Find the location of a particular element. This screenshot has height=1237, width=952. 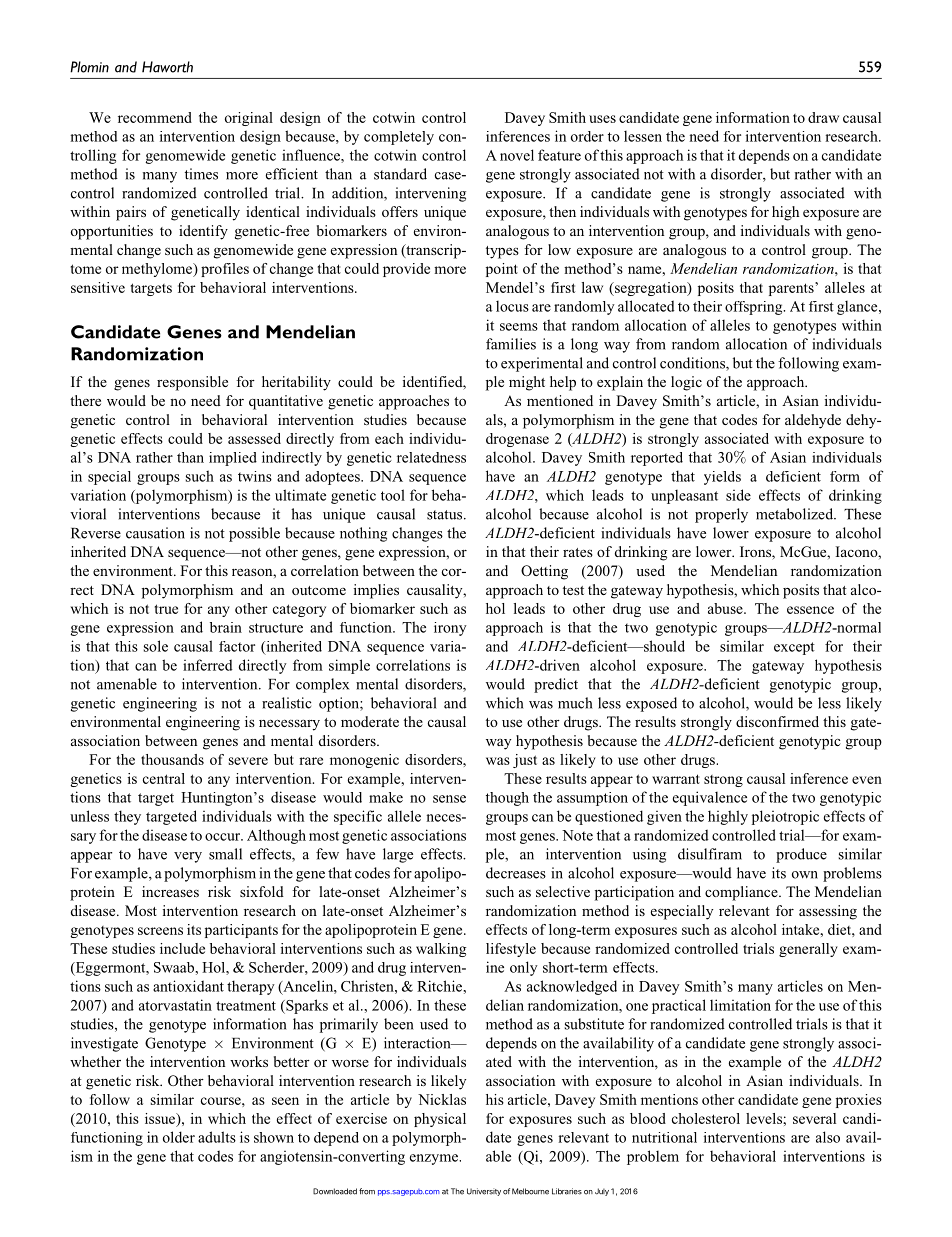

draw is located at coordinates (823, 117).
